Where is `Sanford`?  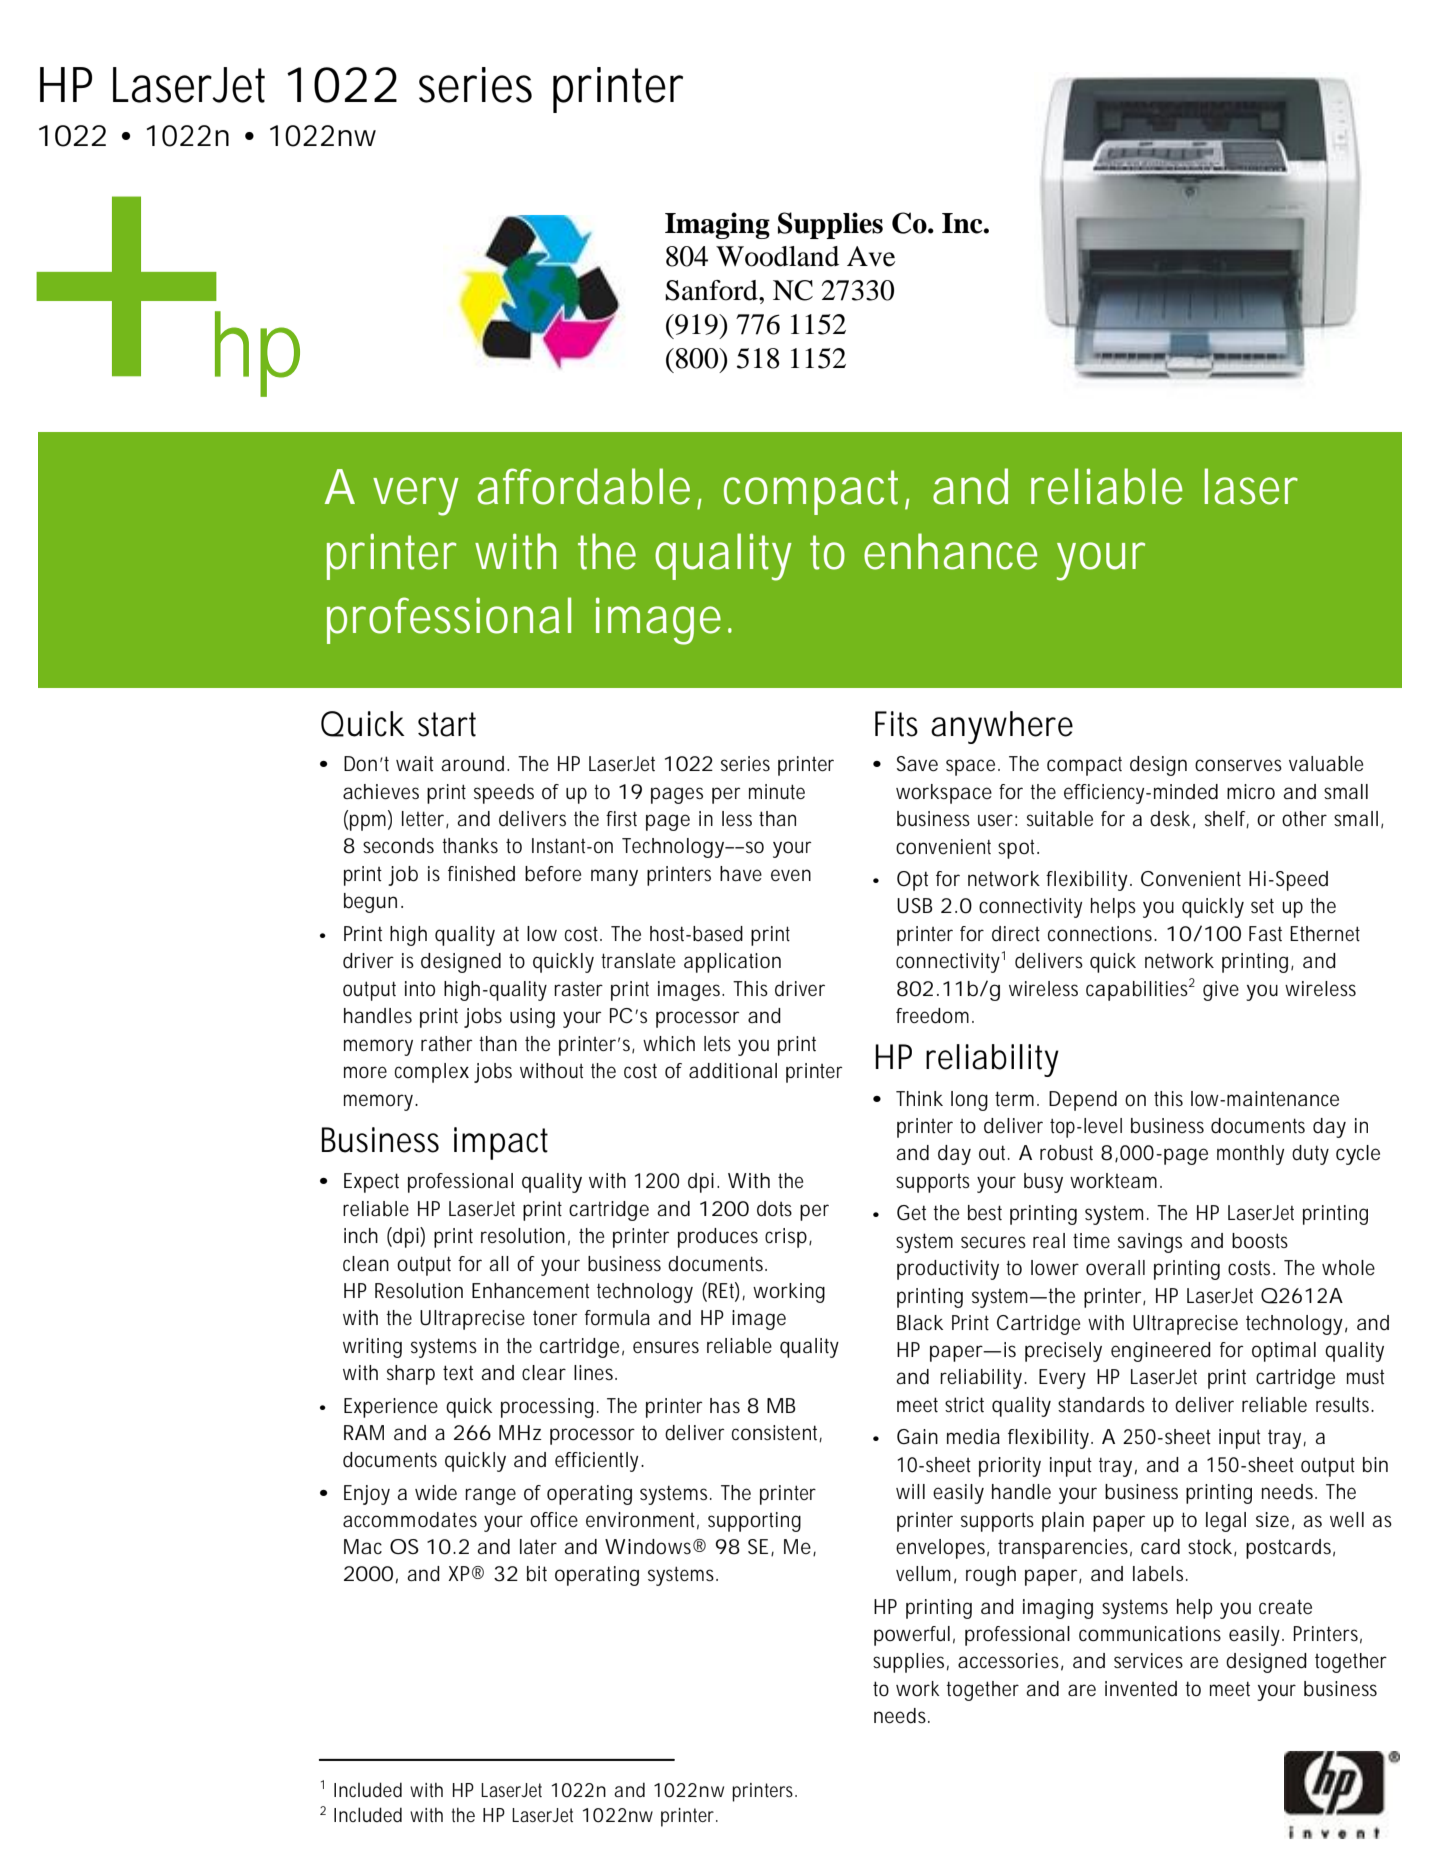
Sanford is located at coordinates (712, 290).
